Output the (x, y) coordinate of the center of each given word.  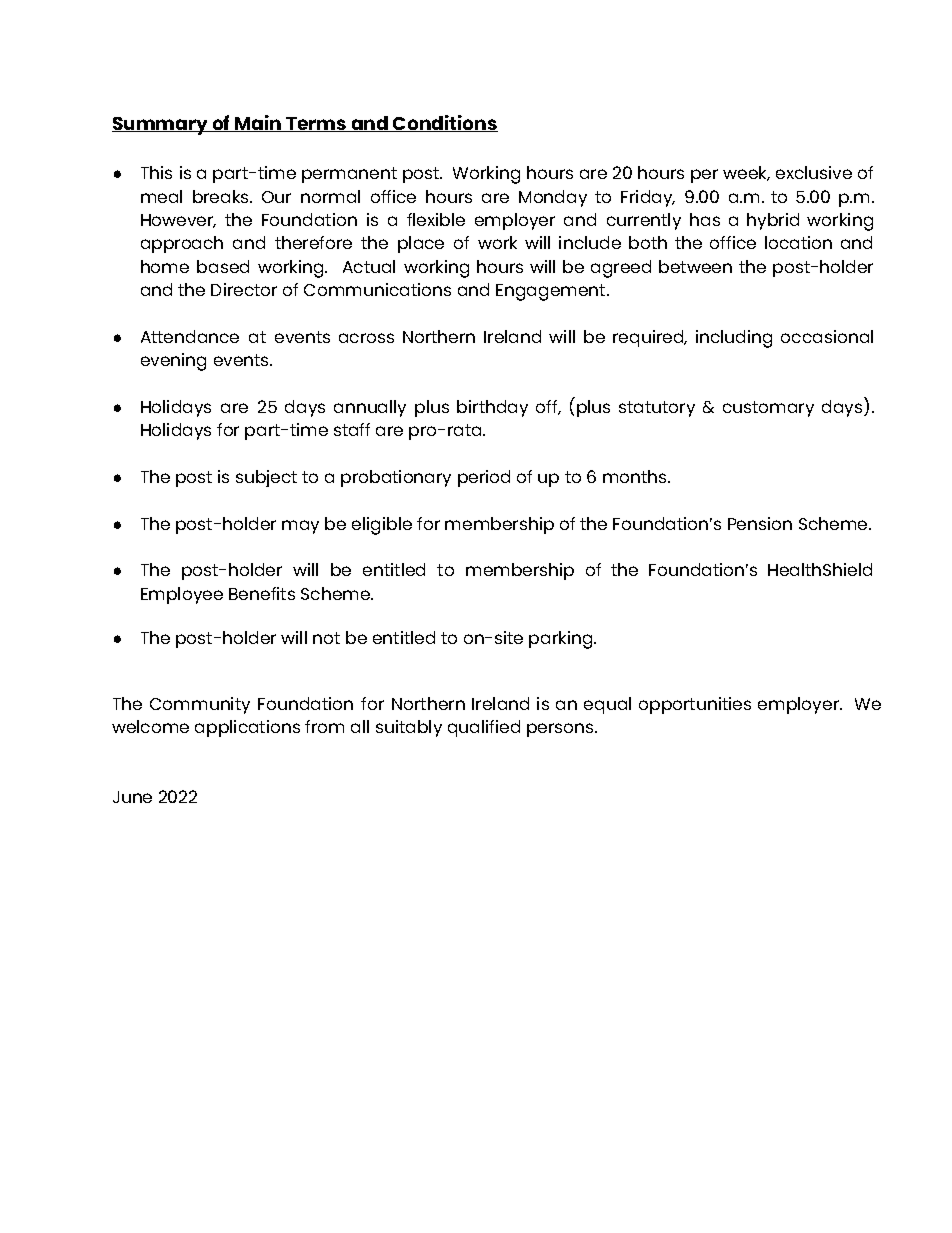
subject (266, 478)
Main (258, 123)
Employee (182, 595)
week (746, 173)
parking (562, 640)
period (484, 478)
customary (768, 409)
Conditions (444, 123)
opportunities (695, 705)
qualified (484, 728)
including (734, 339)
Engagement (552, 292)
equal (607, 705)
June (132, 797)
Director (244, 289)
